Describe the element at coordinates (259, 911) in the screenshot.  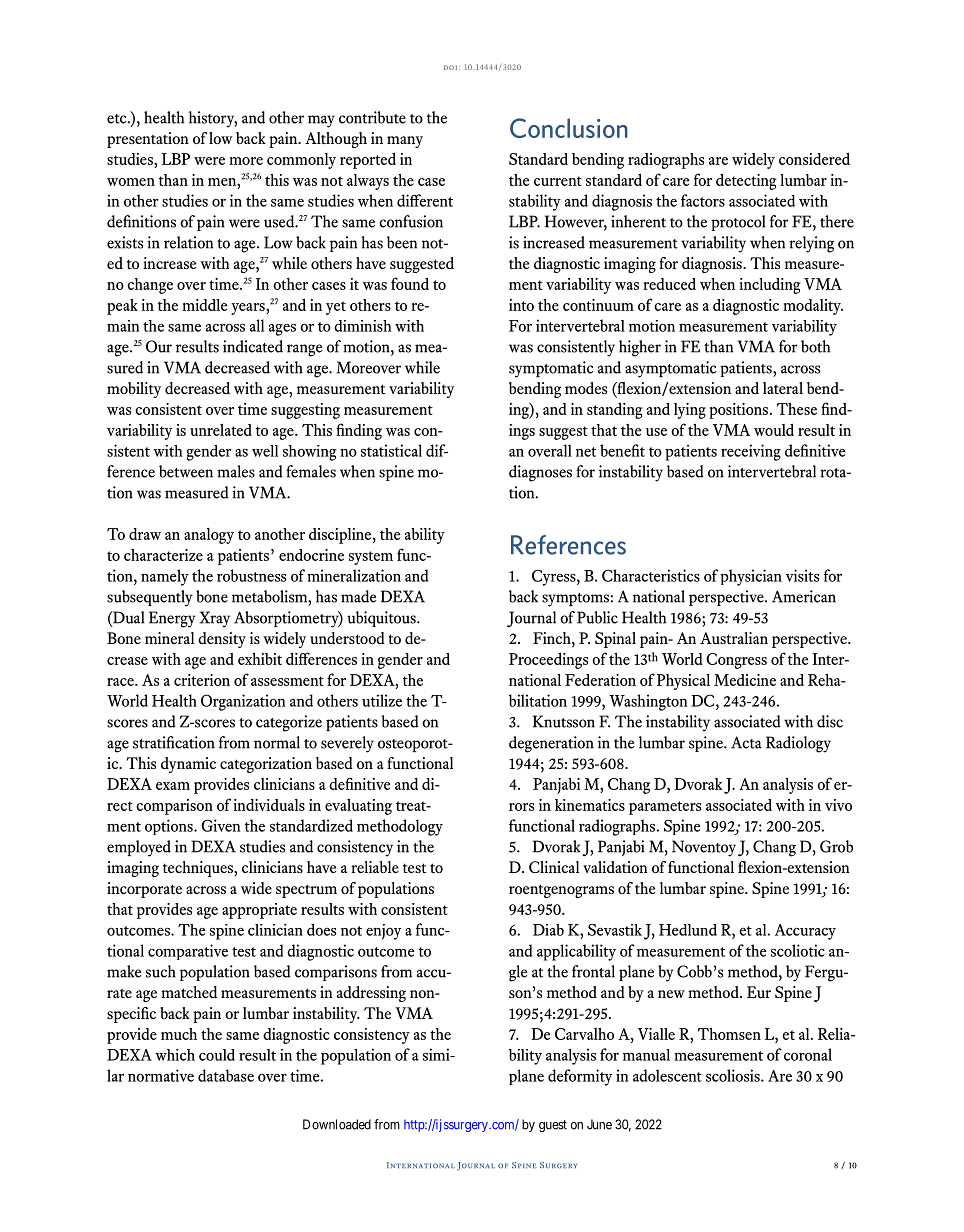
I see `appropriate` at that location.
